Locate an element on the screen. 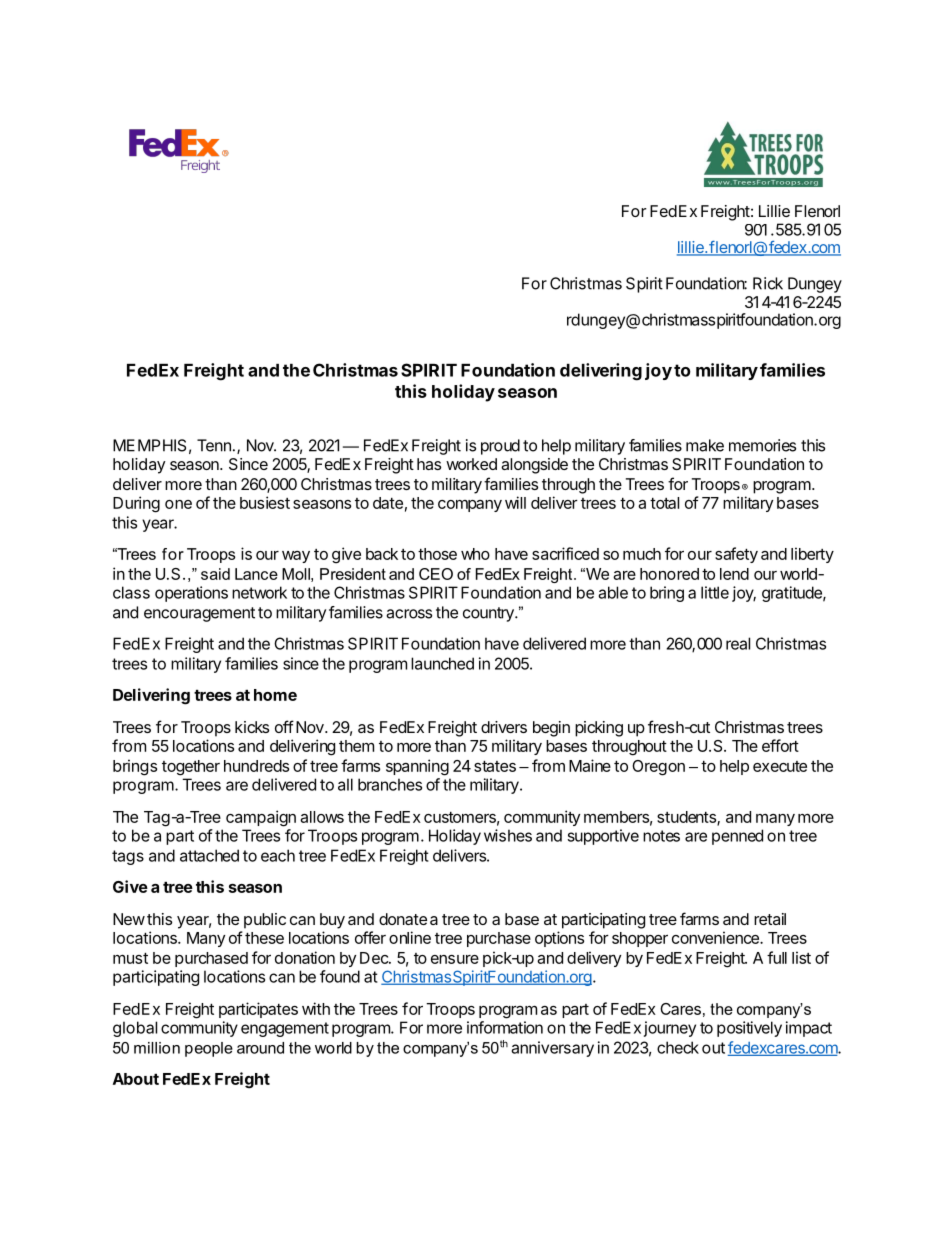  together is located at coordinates (191, 768).
